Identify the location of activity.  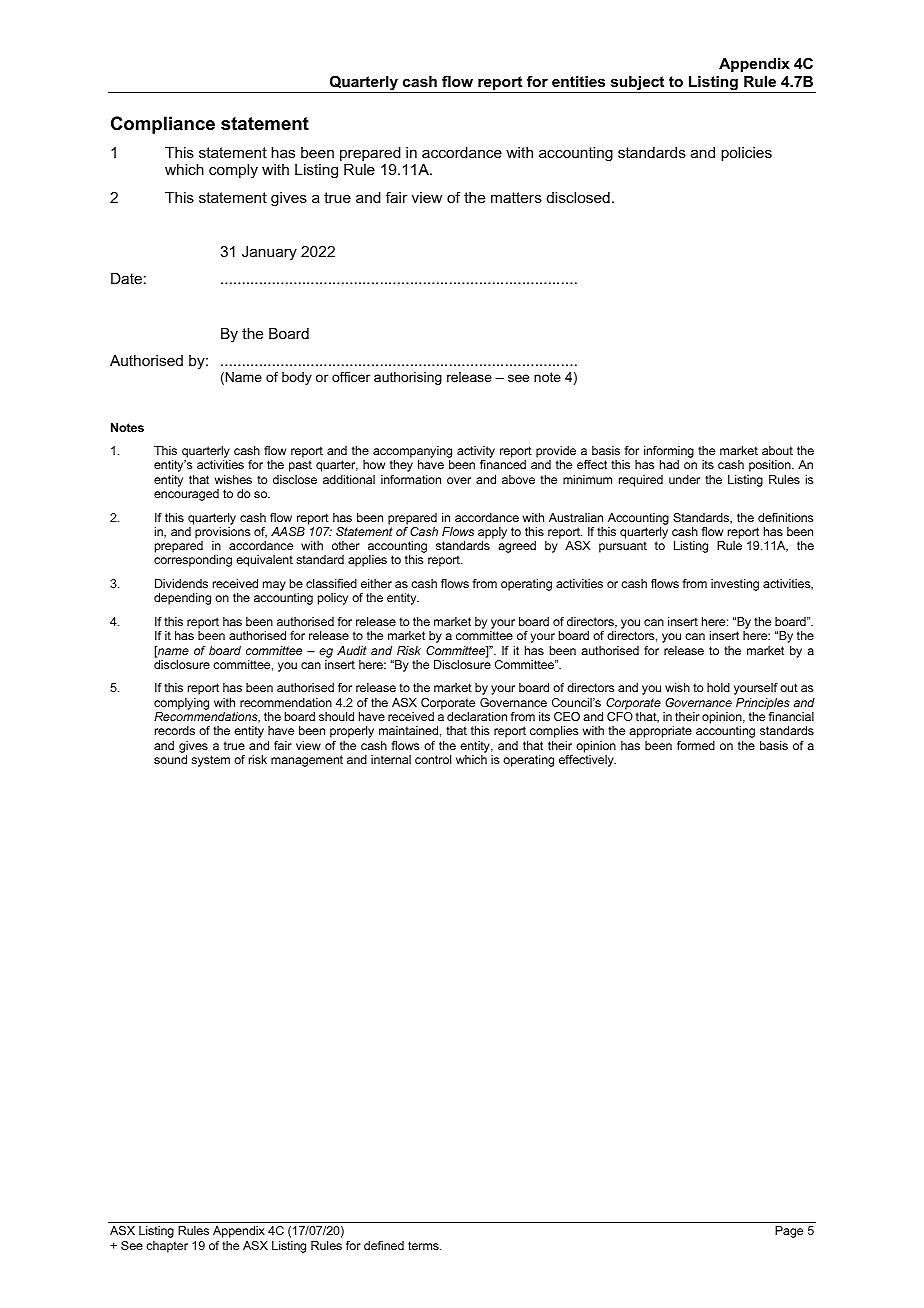
(476, 453).
